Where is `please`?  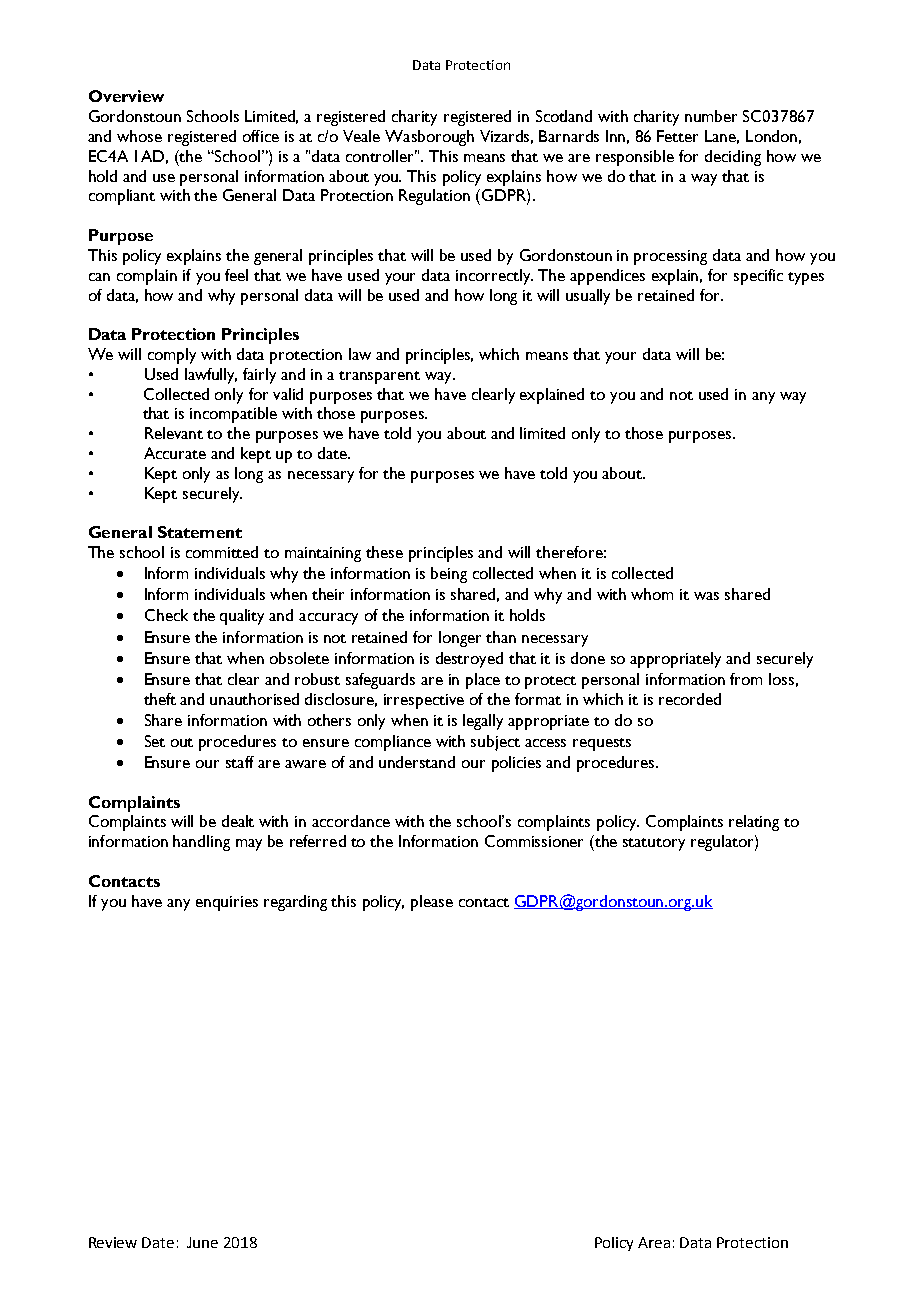 please is located at coordinates (432, 903).
